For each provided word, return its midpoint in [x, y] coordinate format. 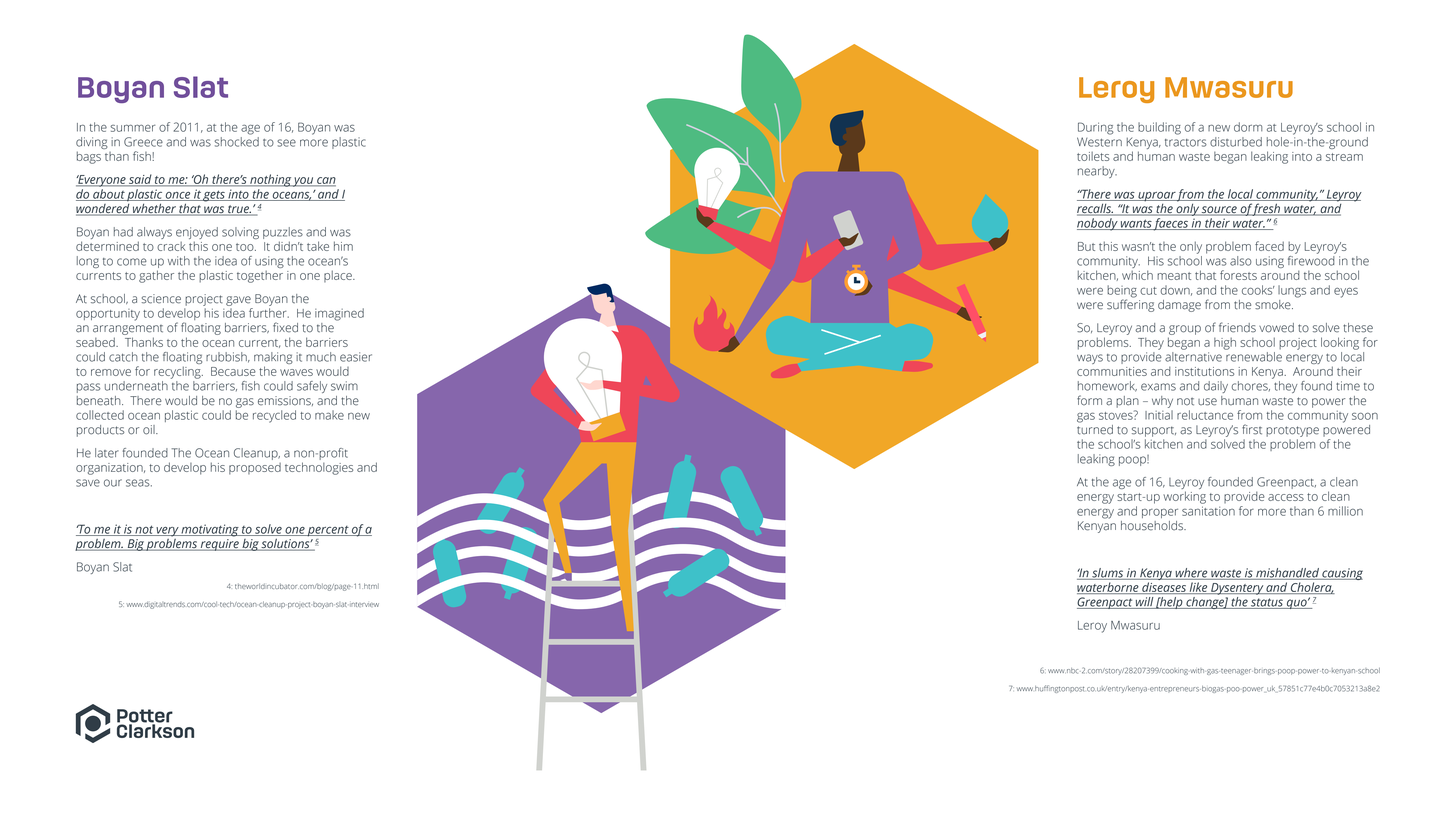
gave [238, 301]
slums [1108, 574]
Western [1099, 142]
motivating [210, 530]
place [339, 276]
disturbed [1236, 142]
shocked [237, 140]
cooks [1258, 290]
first [1252, 429]
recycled [274, 416]
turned [1095, 428]
